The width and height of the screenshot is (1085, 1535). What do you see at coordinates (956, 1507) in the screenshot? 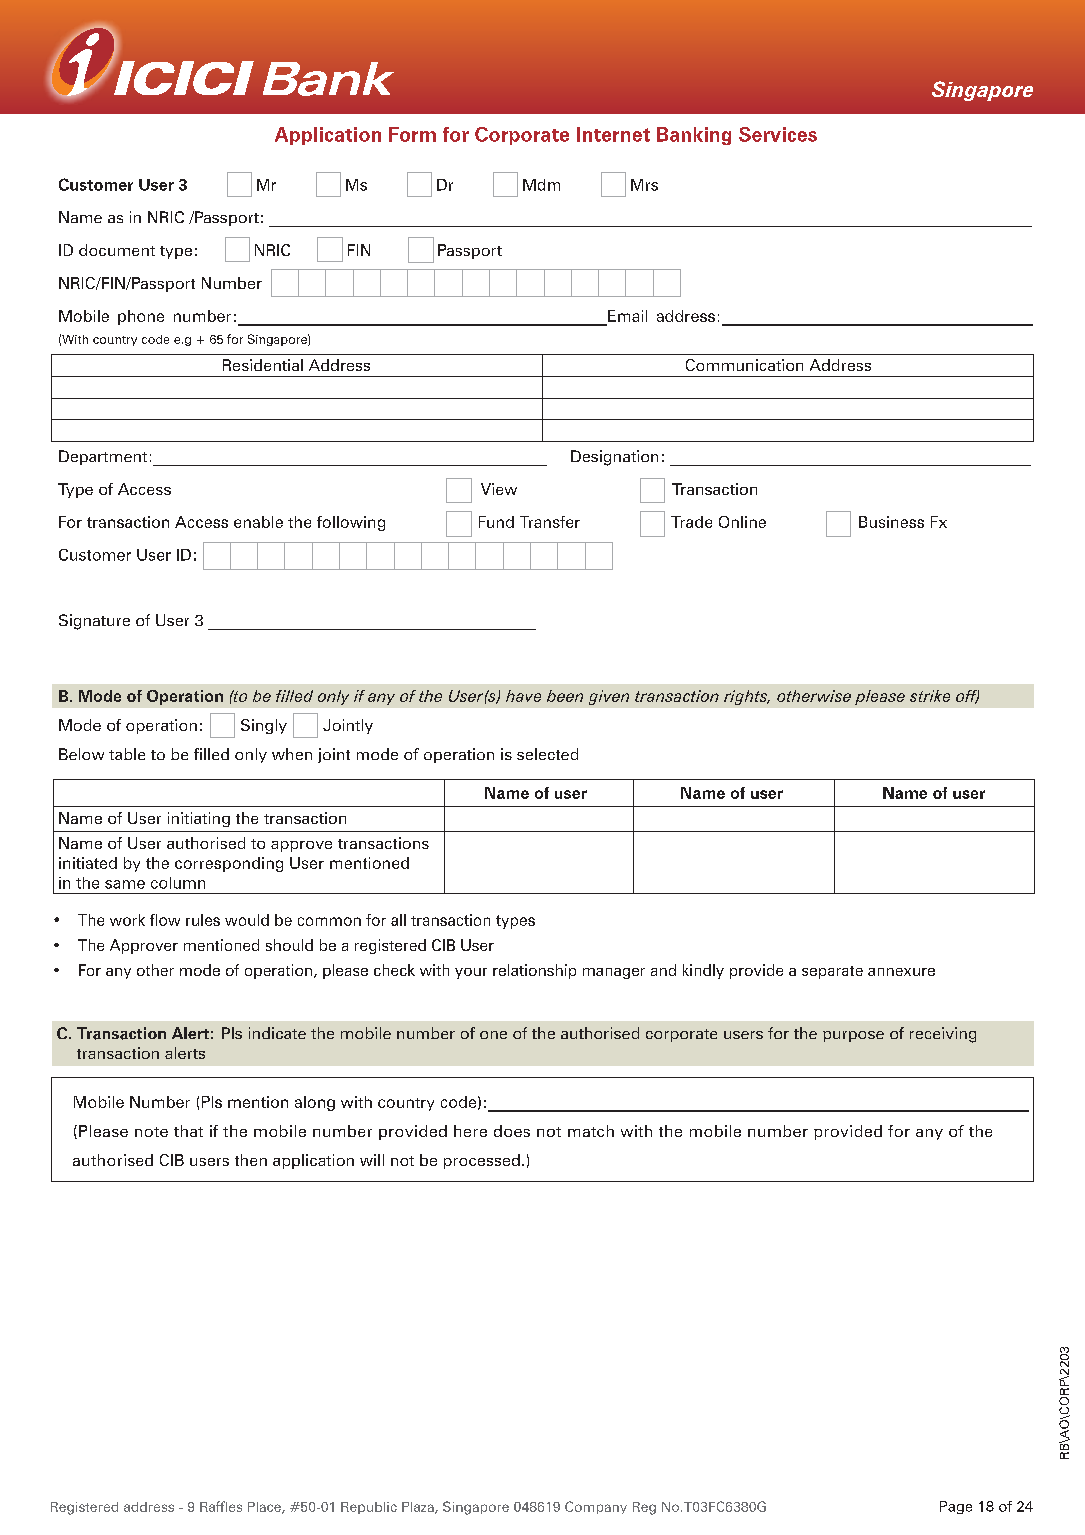
I see `Page` at bounding box center [956, 1507].
